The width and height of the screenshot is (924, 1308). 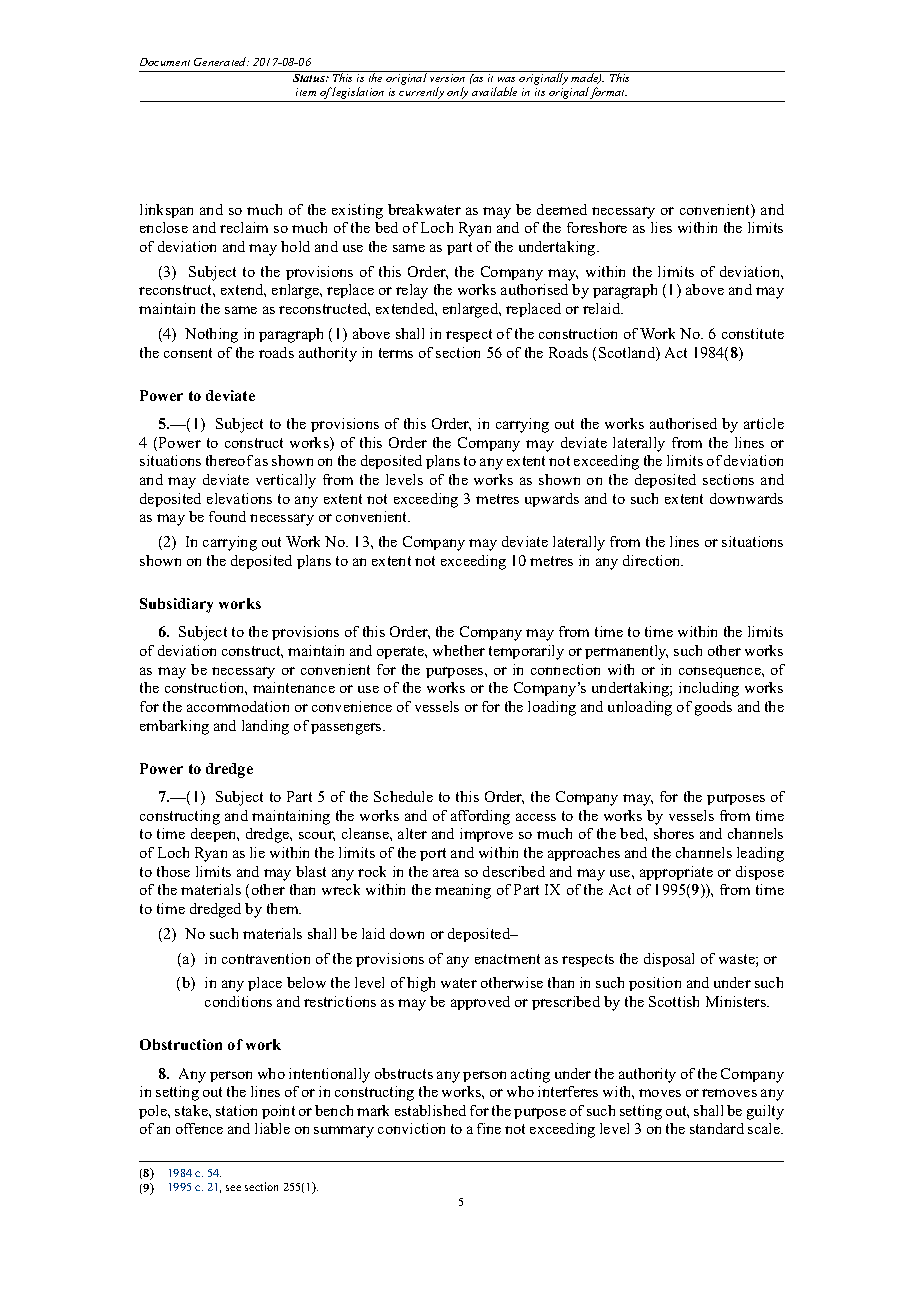 I want to click on see, so click(x=233, y=1188).
